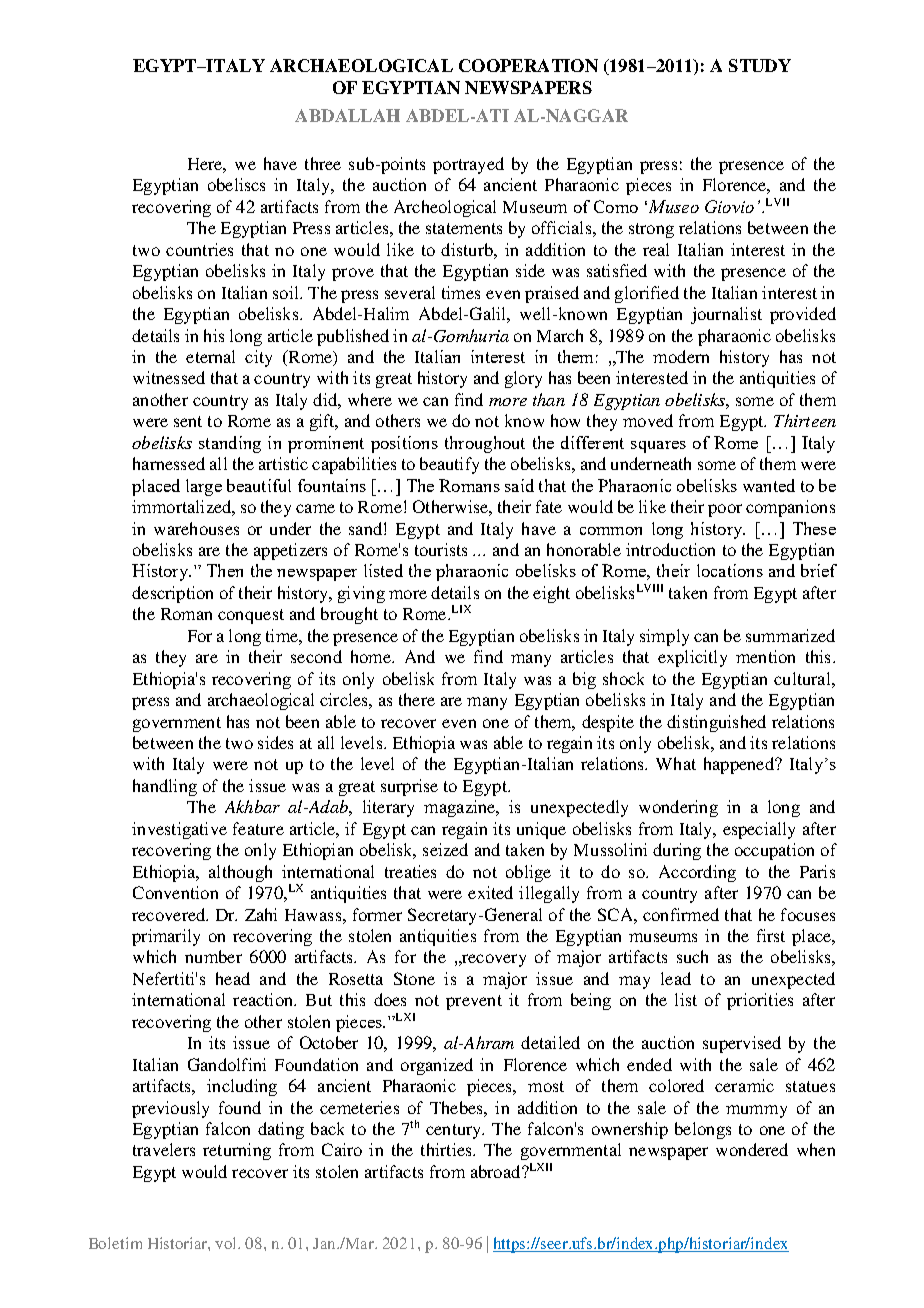  Describe the element at coordinates (759, 830) in the page. I see `especially` at that location.
